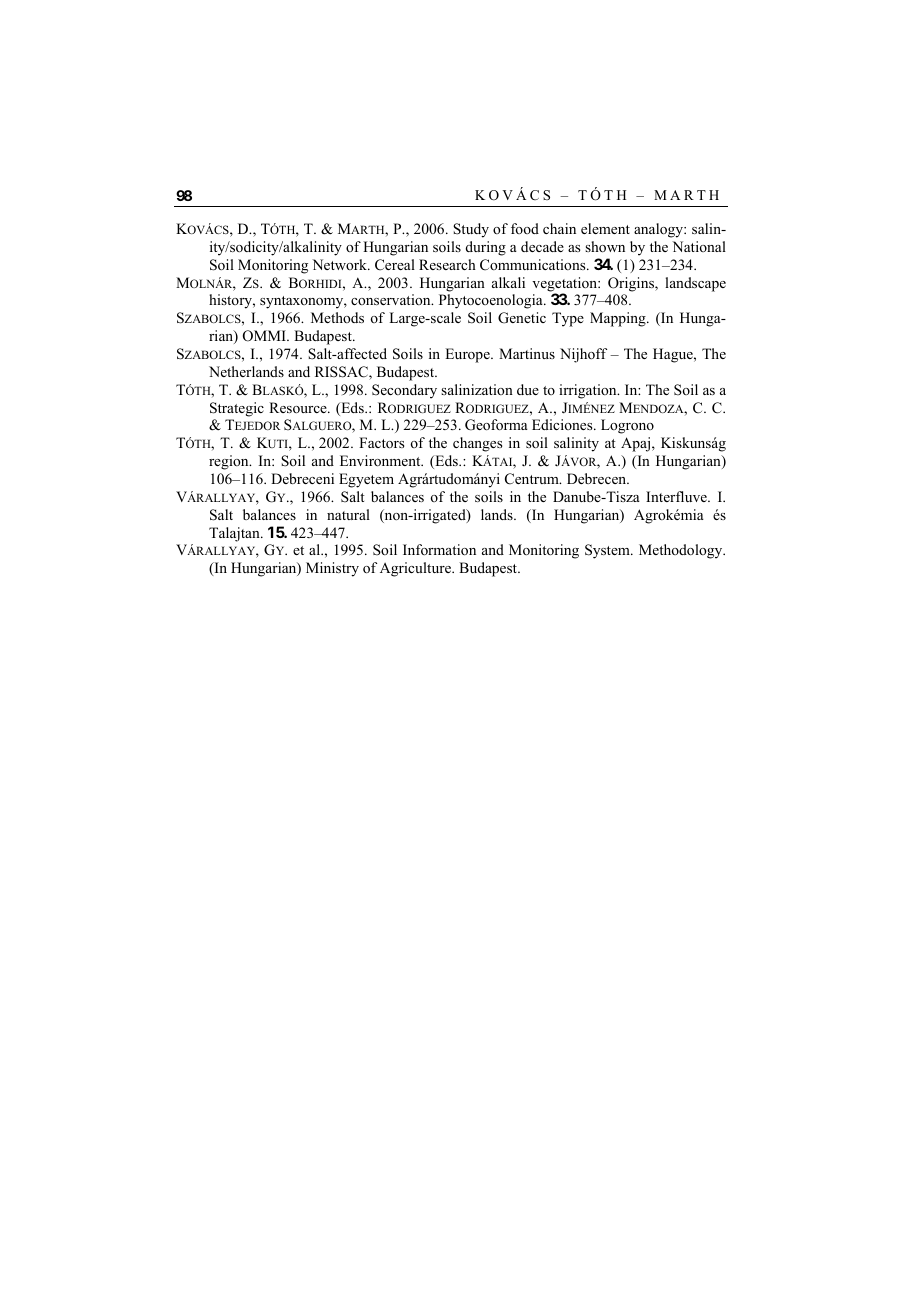  What do you see at coordinates (608, 551) in the screenshot?
I see `System` at bounding box center [608, 551].
